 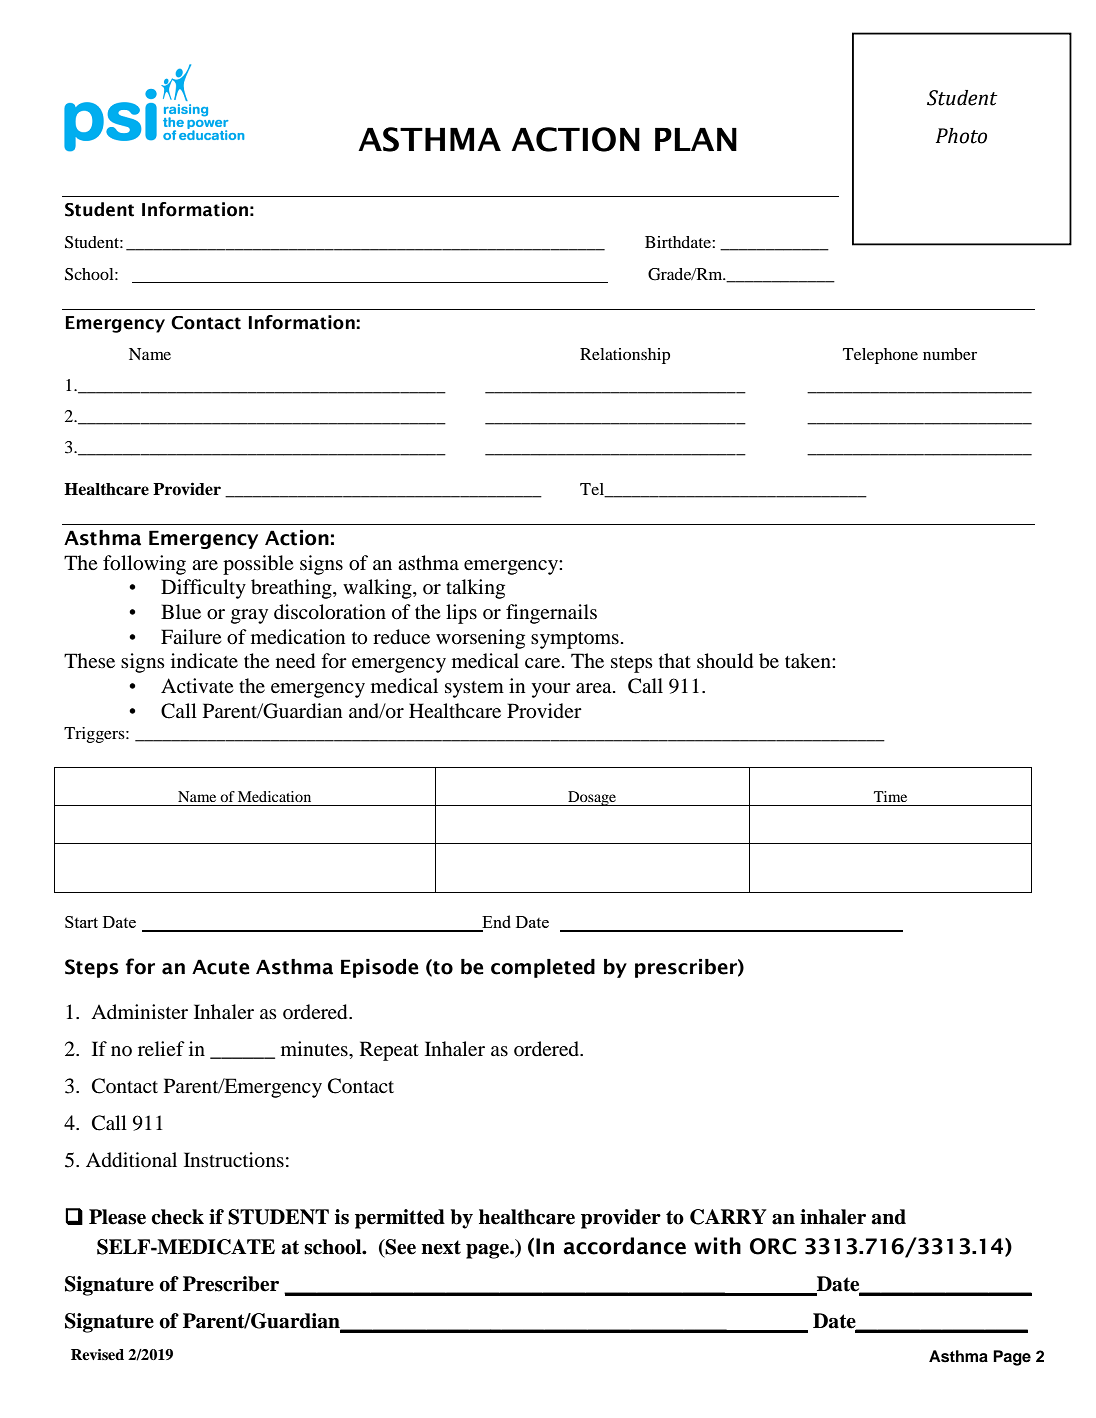 I want to click on Revised, so click(x=97, y=1354).
